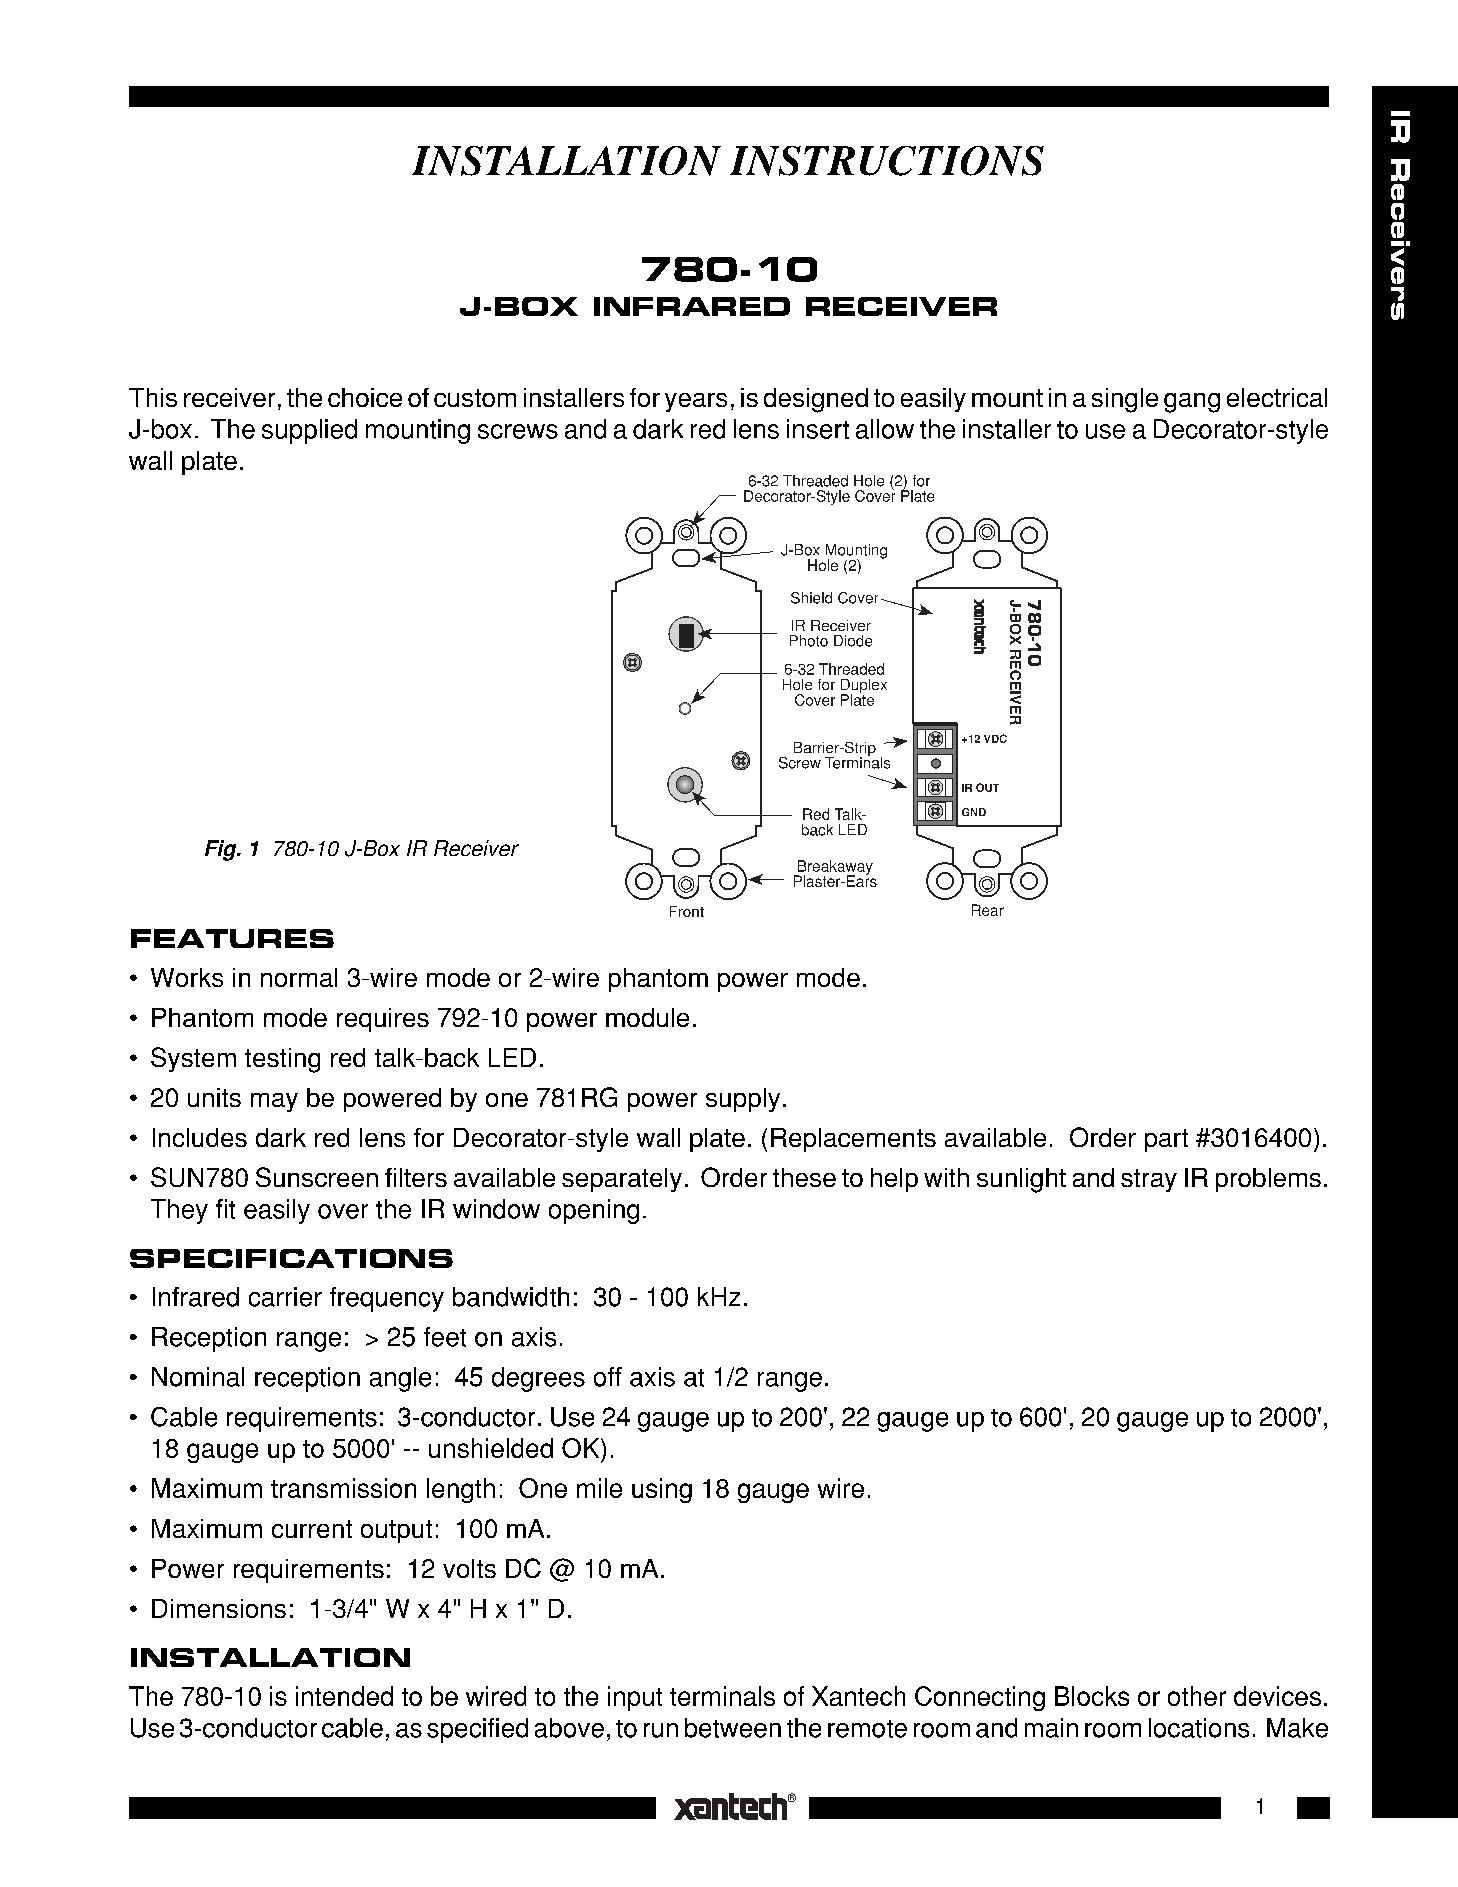  What do you see at coordinates (887, 161) in the image?
I see `INSTRUCTIONS` at bounding box center [887, 161].
